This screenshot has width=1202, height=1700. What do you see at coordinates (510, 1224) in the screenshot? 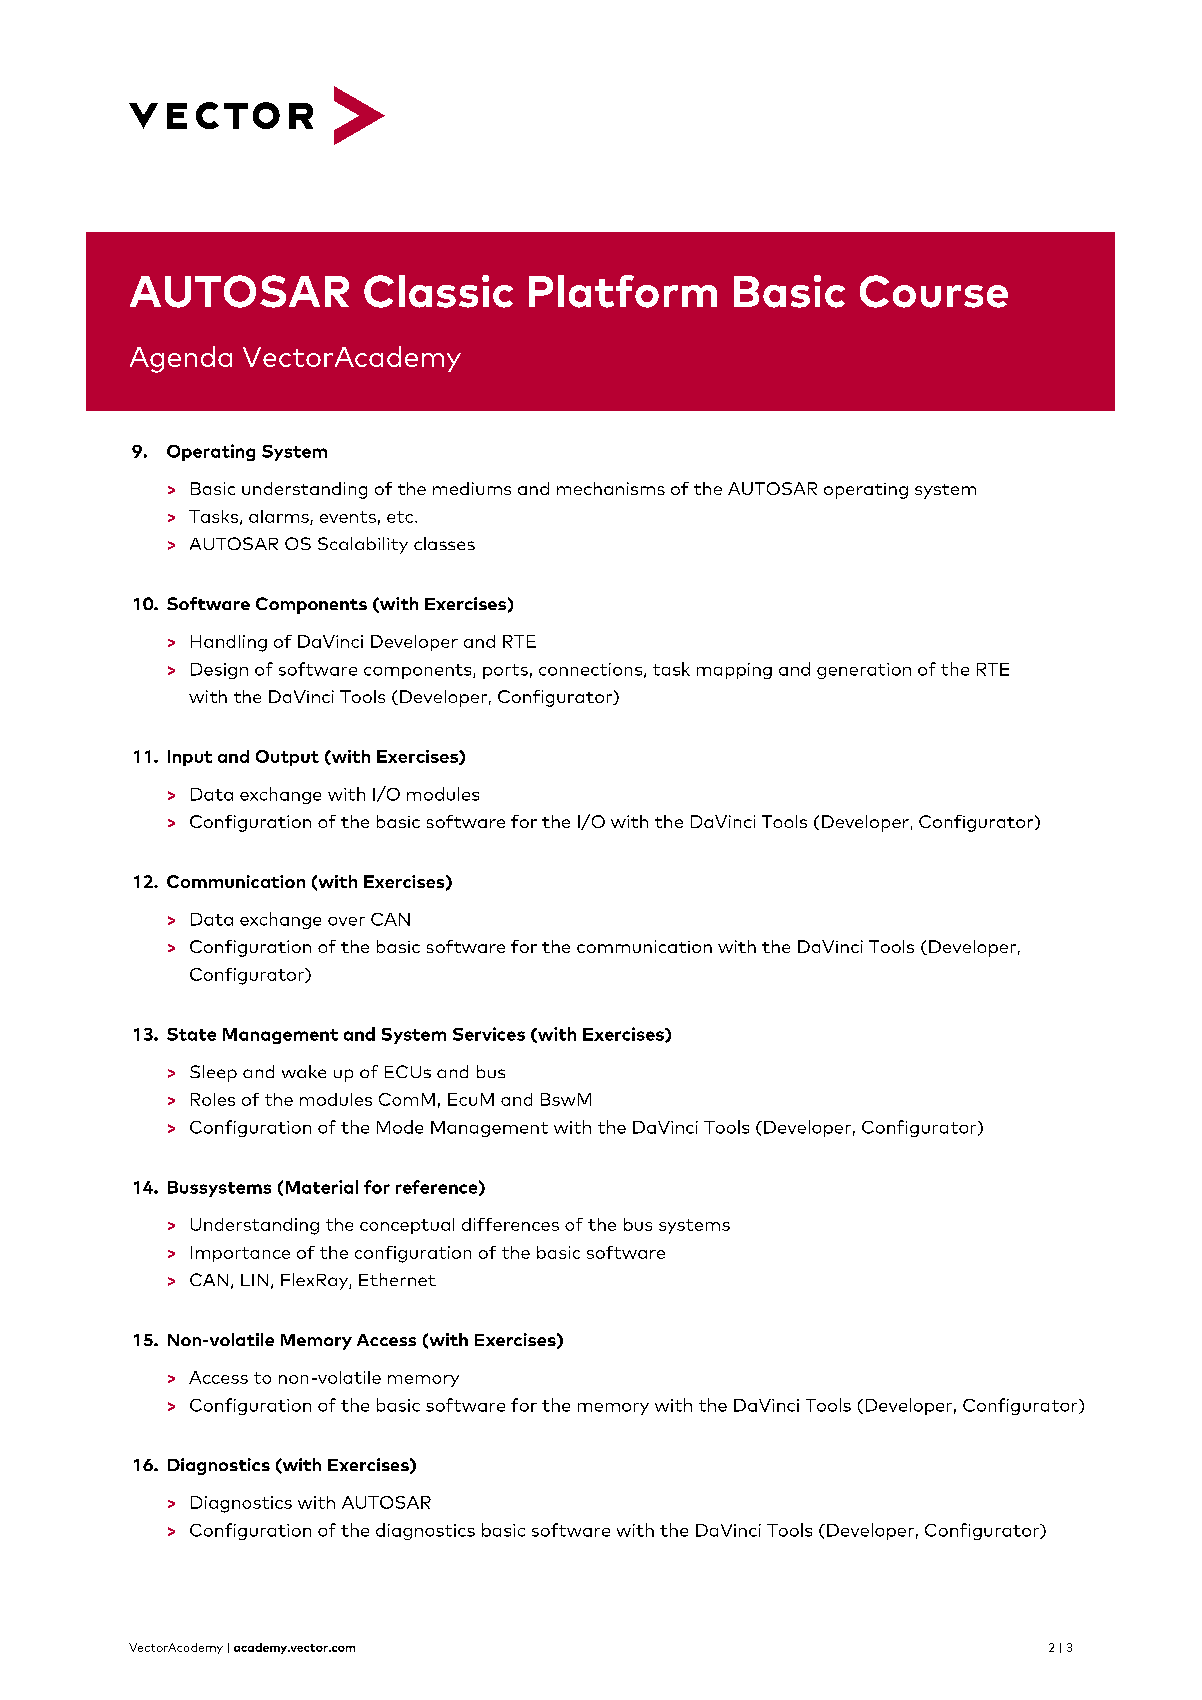
I see `differences` at bounding box center [510, 1224].
